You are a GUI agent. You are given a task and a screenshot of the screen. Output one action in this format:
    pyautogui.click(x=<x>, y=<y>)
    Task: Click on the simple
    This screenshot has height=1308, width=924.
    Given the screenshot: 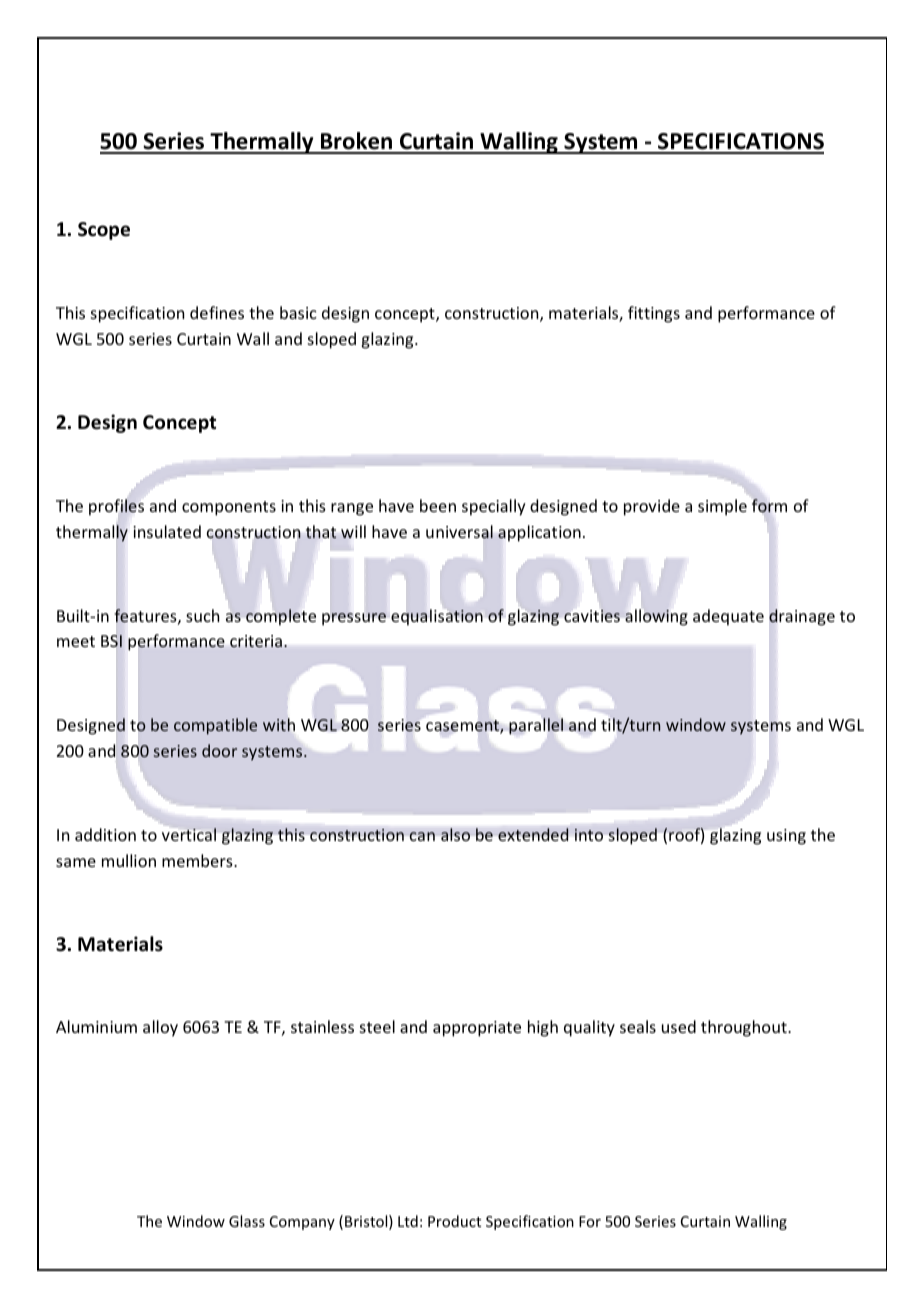 What is the action you would take?
    pyautogui.click(x=722, y=507)
